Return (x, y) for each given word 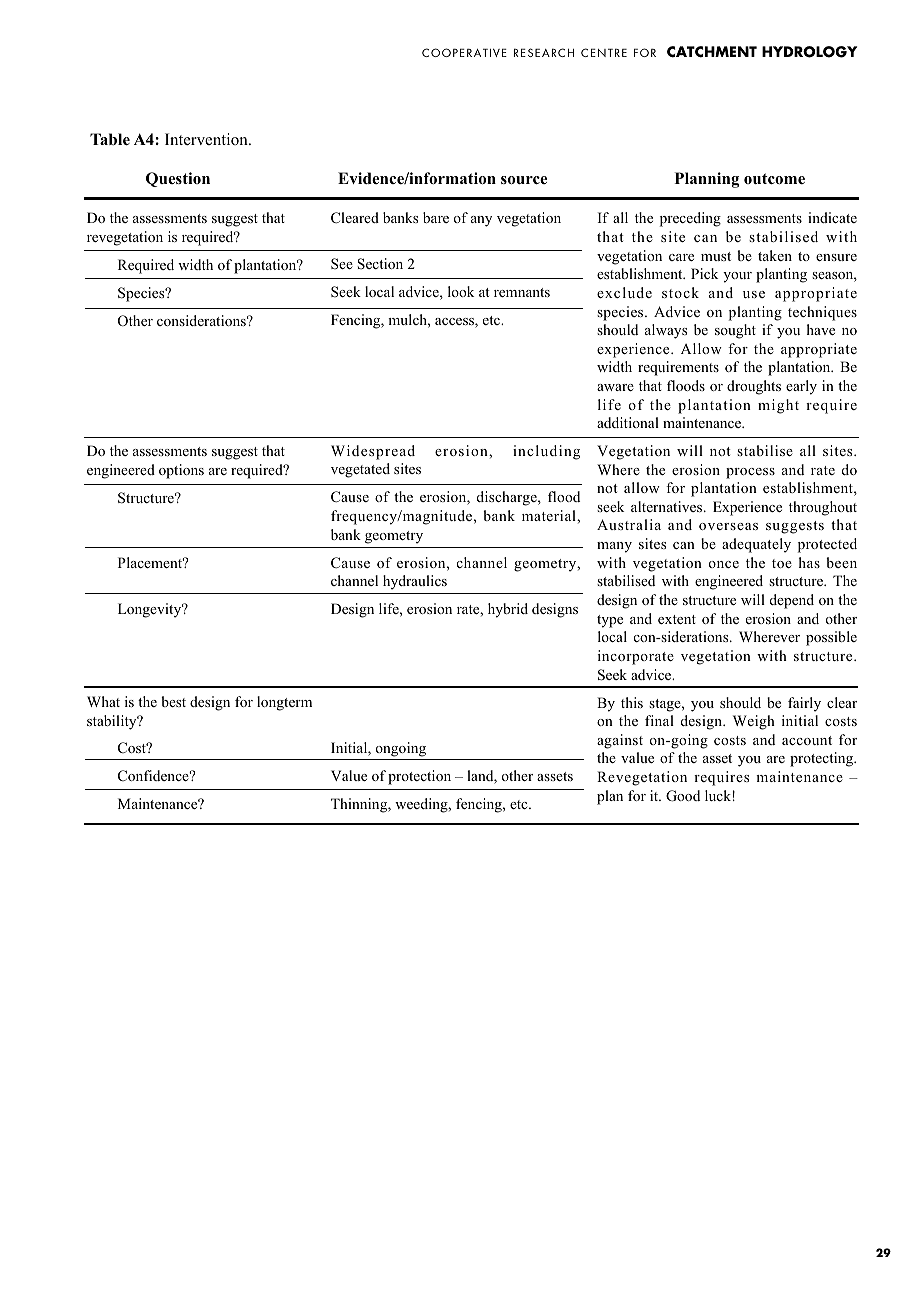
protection (419, 777)
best (173, 701)
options (181, 471)
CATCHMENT (712, 52)
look (461, 291)
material (550, 515)
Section (380, 264)
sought (735, 331)
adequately (756, 545)
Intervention (207, 139)
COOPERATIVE (464, 52)
